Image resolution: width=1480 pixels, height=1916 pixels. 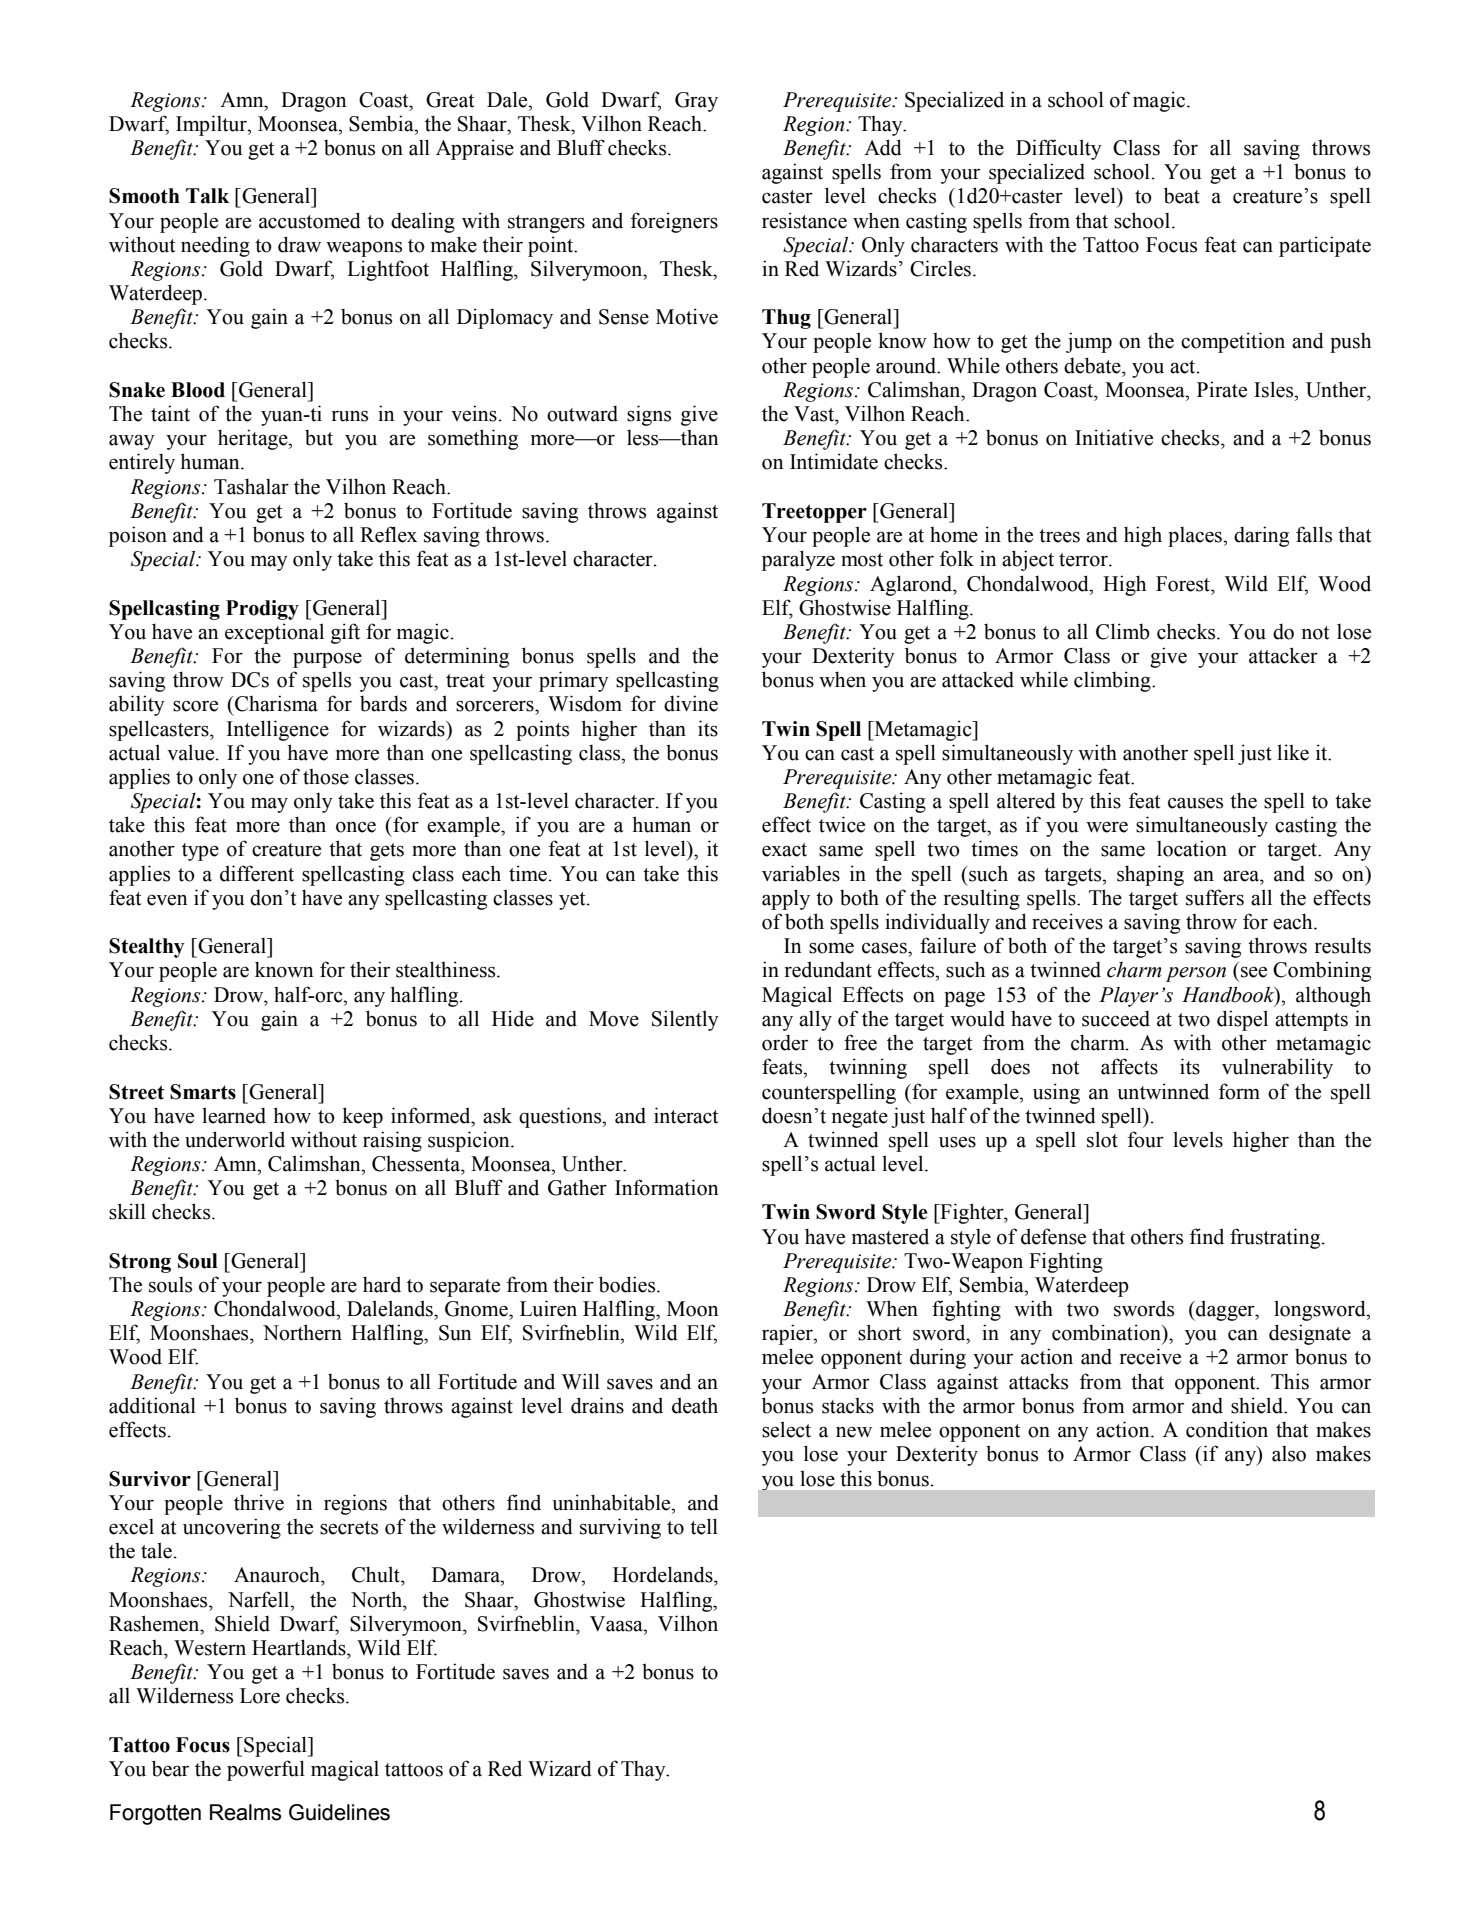 I want to click on attacker, so click(x=1283, y=655).
